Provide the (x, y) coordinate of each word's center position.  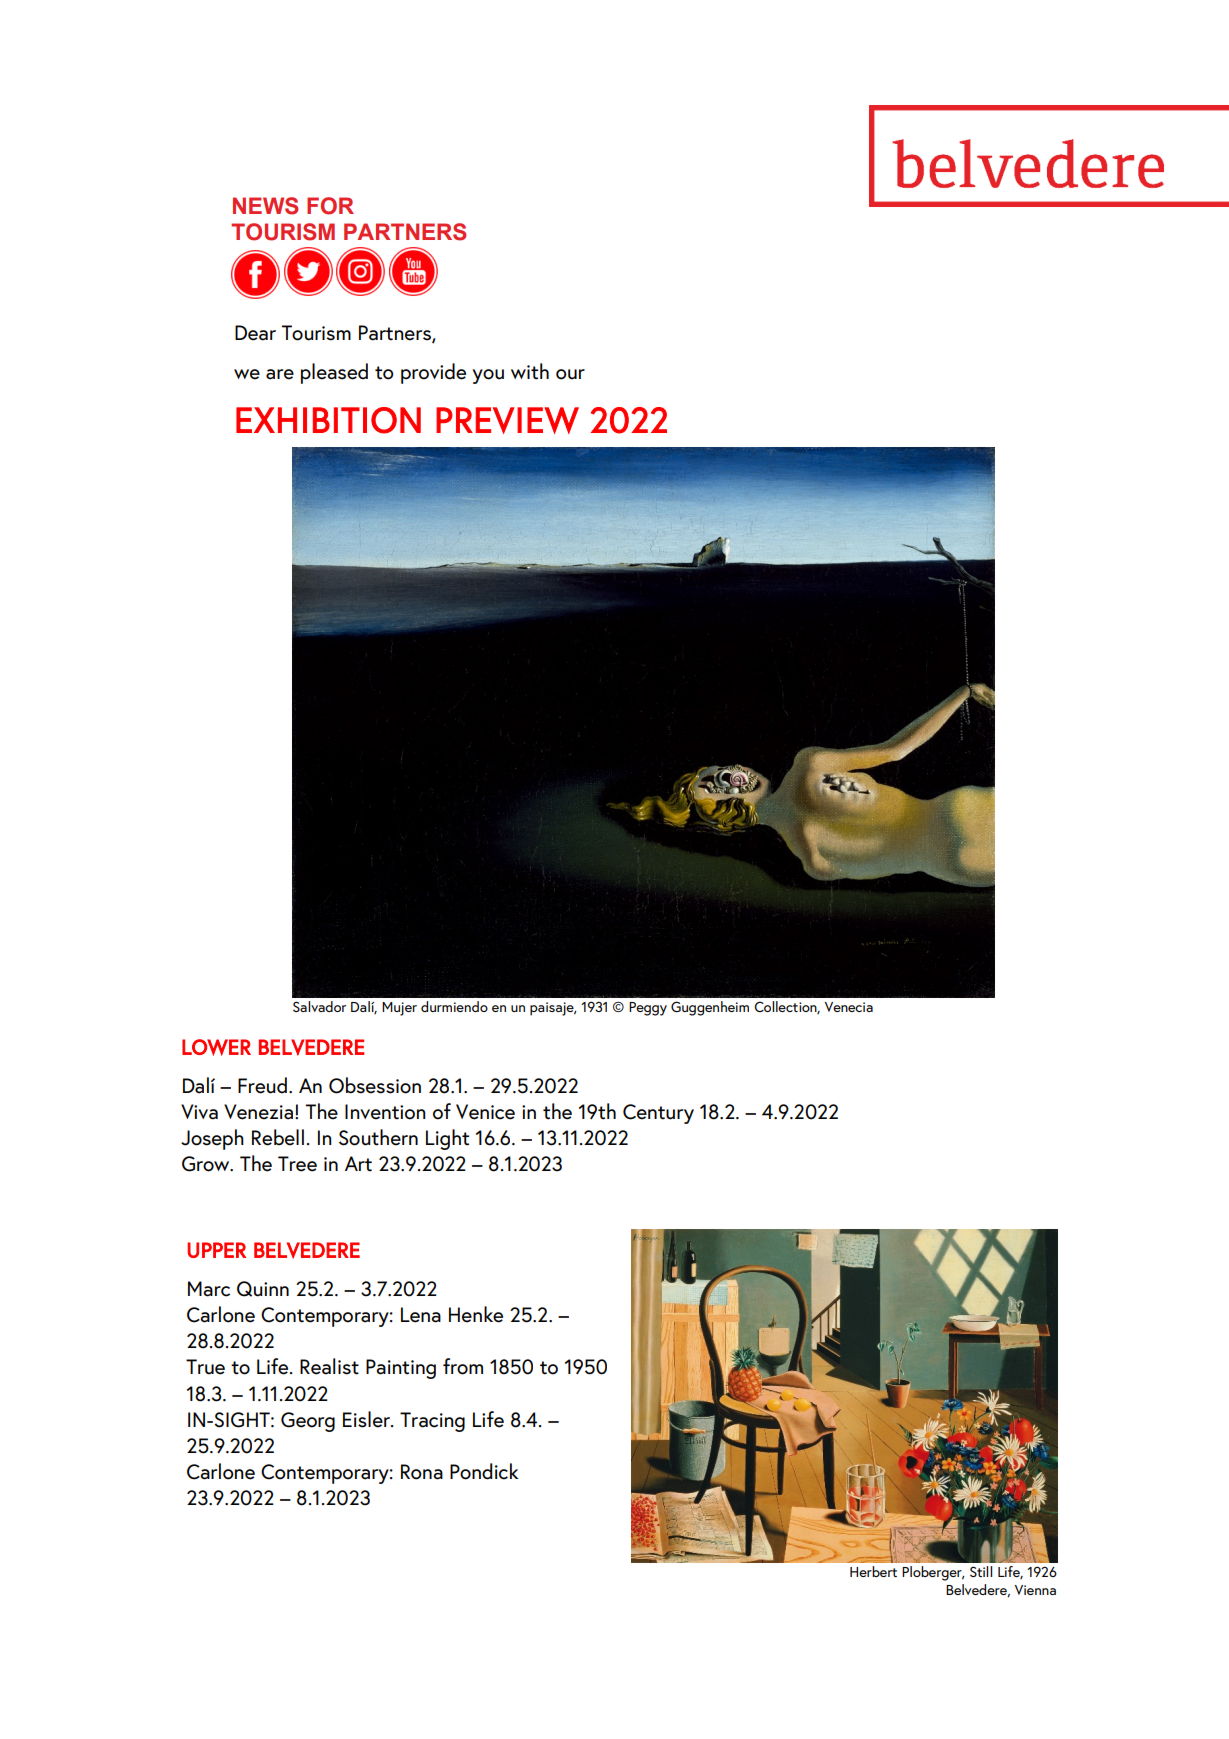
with (530, 371)
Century (658, 1114)
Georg (308, 1422)
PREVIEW (507, 420)
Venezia (260, 1112)
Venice (485, 1112)
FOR (330, 206)
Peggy (648, 1009)
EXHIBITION (328, 420)
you (488, 376)
